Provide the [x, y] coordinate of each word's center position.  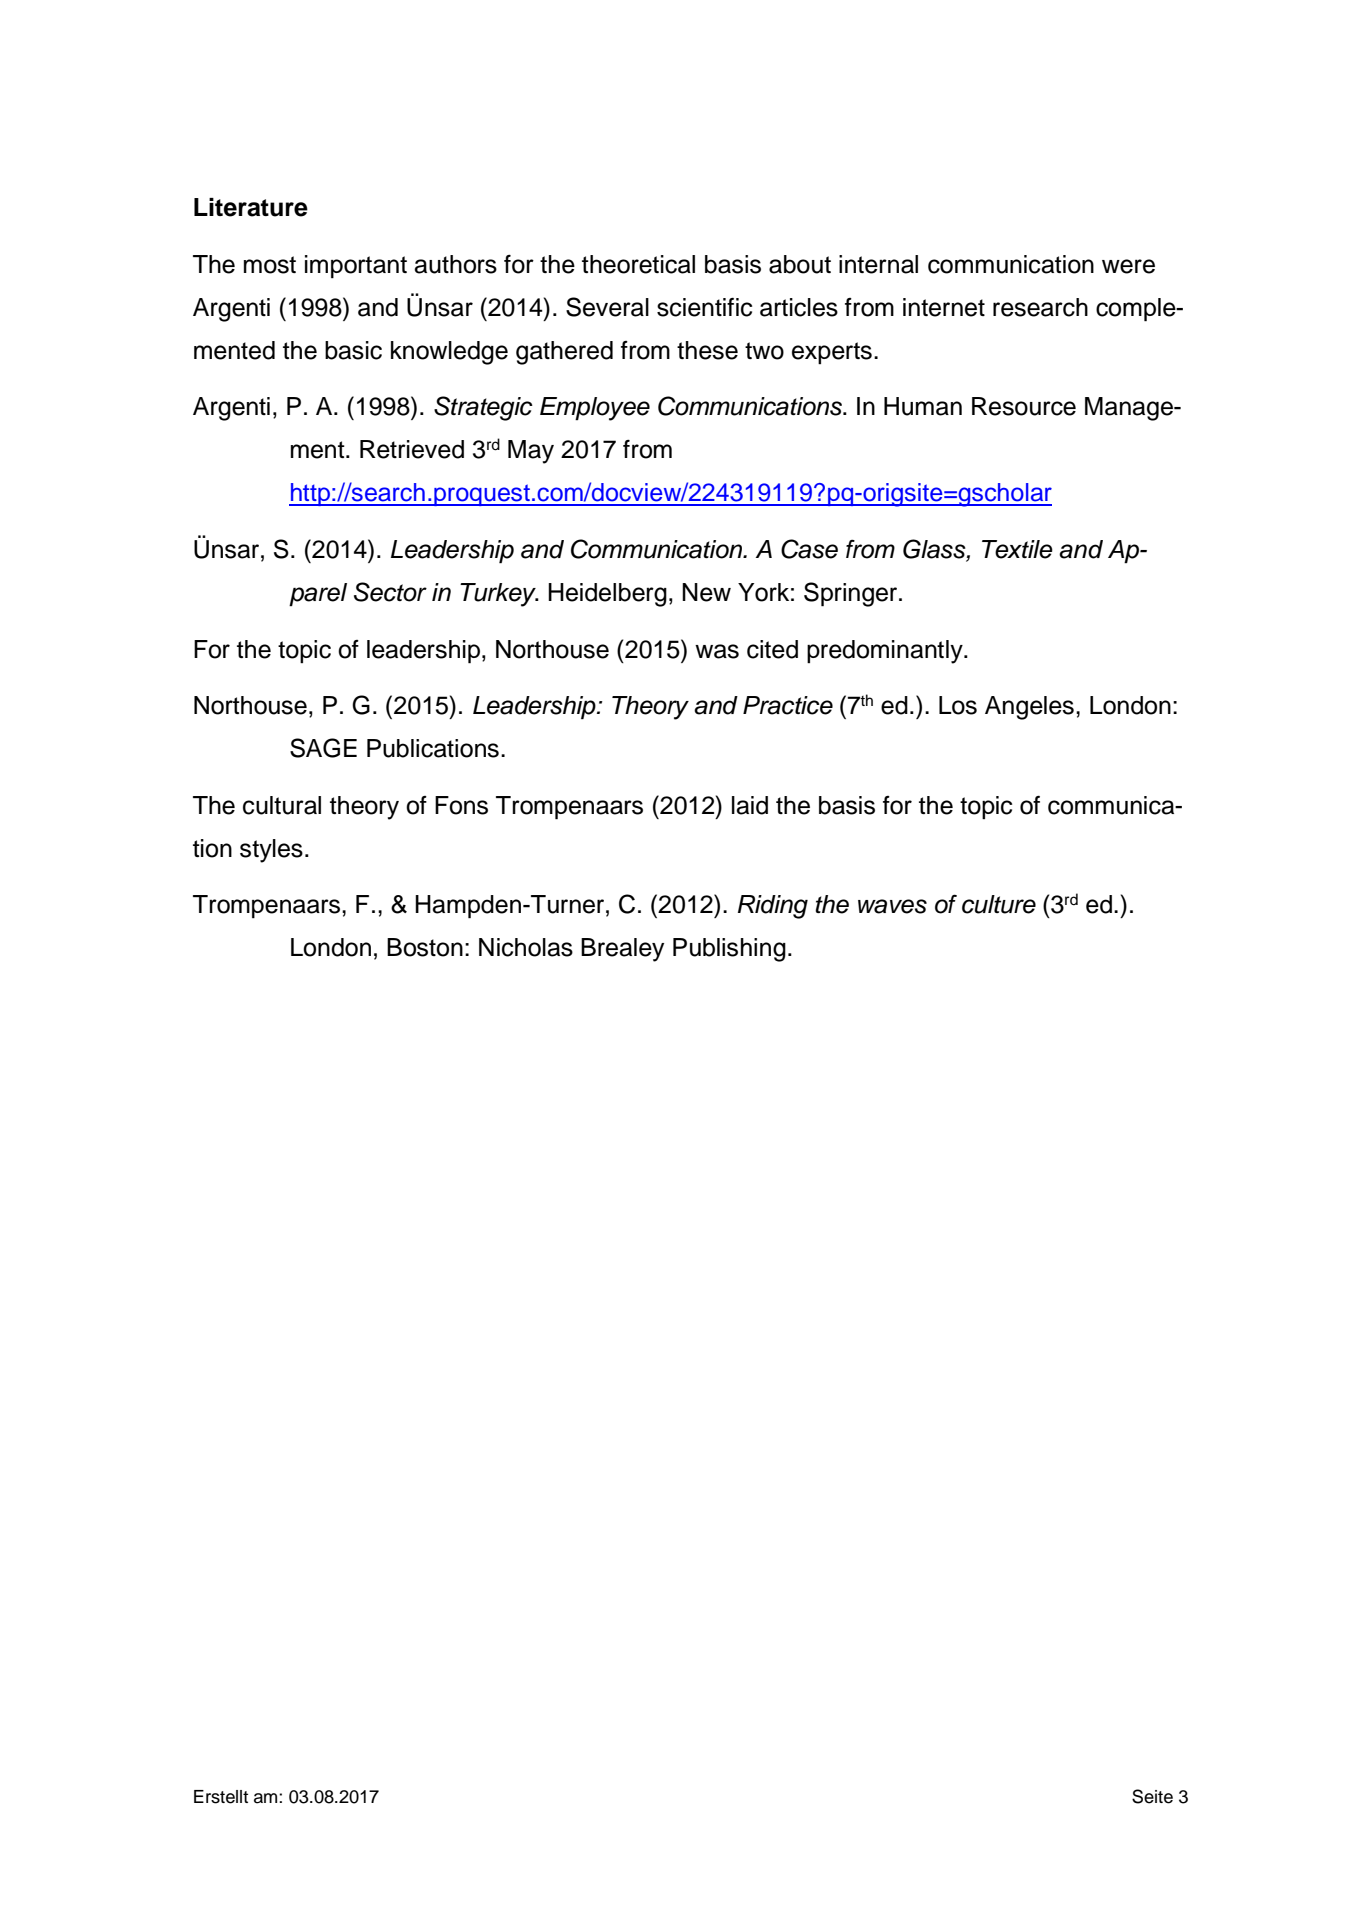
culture [999, 904]
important [356, 267]
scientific [704, 307]
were [1128, 266]
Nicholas [526, 947]
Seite [1152, 1796]
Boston [425, 947]
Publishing [729, 950]
